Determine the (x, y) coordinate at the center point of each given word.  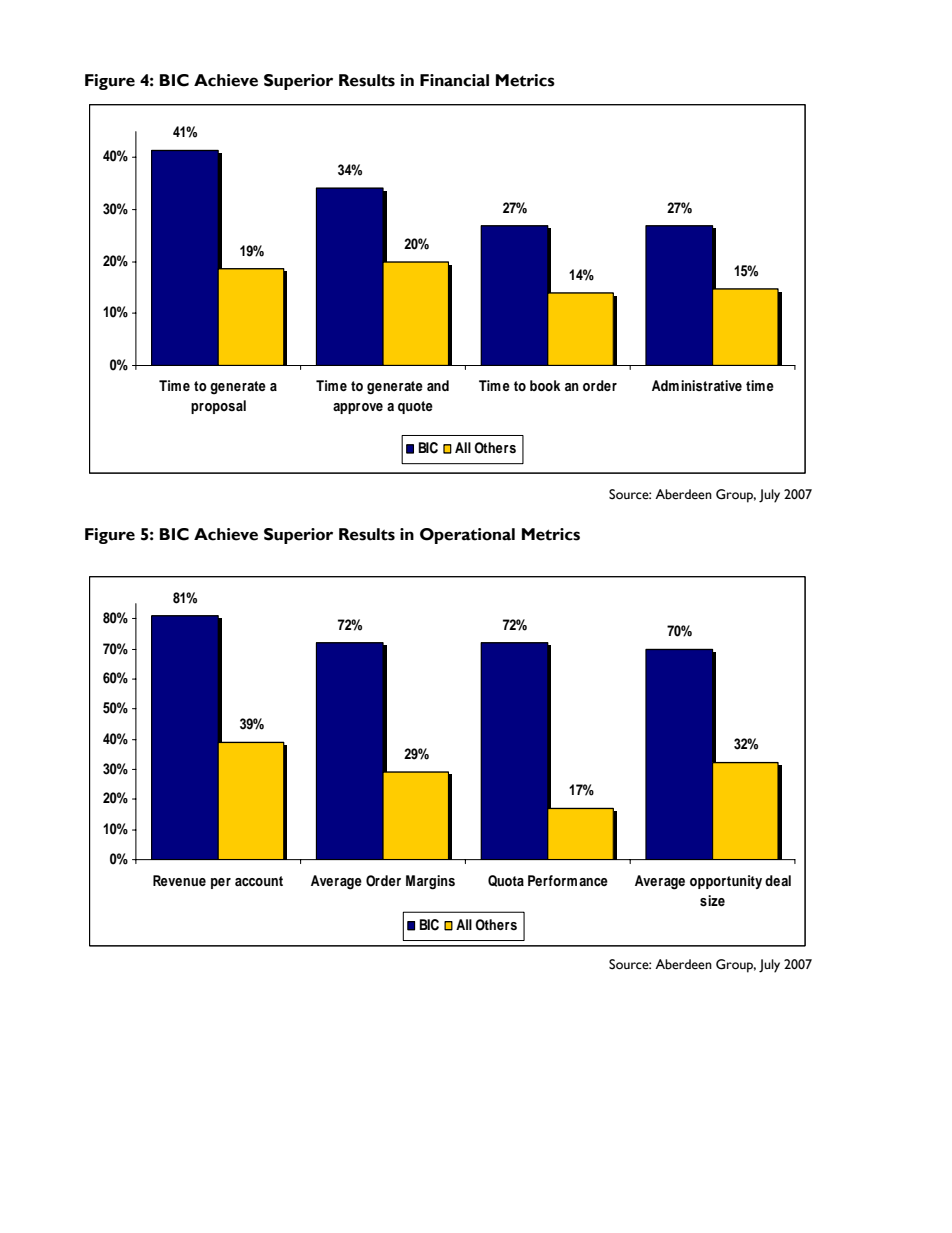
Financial (454, 80)
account (259, 881)
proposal (218, 407)
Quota (506, 881)
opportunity (726, 882)
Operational (467, 536)
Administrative (697, 385)
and (438, 385)
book (545, 385)
